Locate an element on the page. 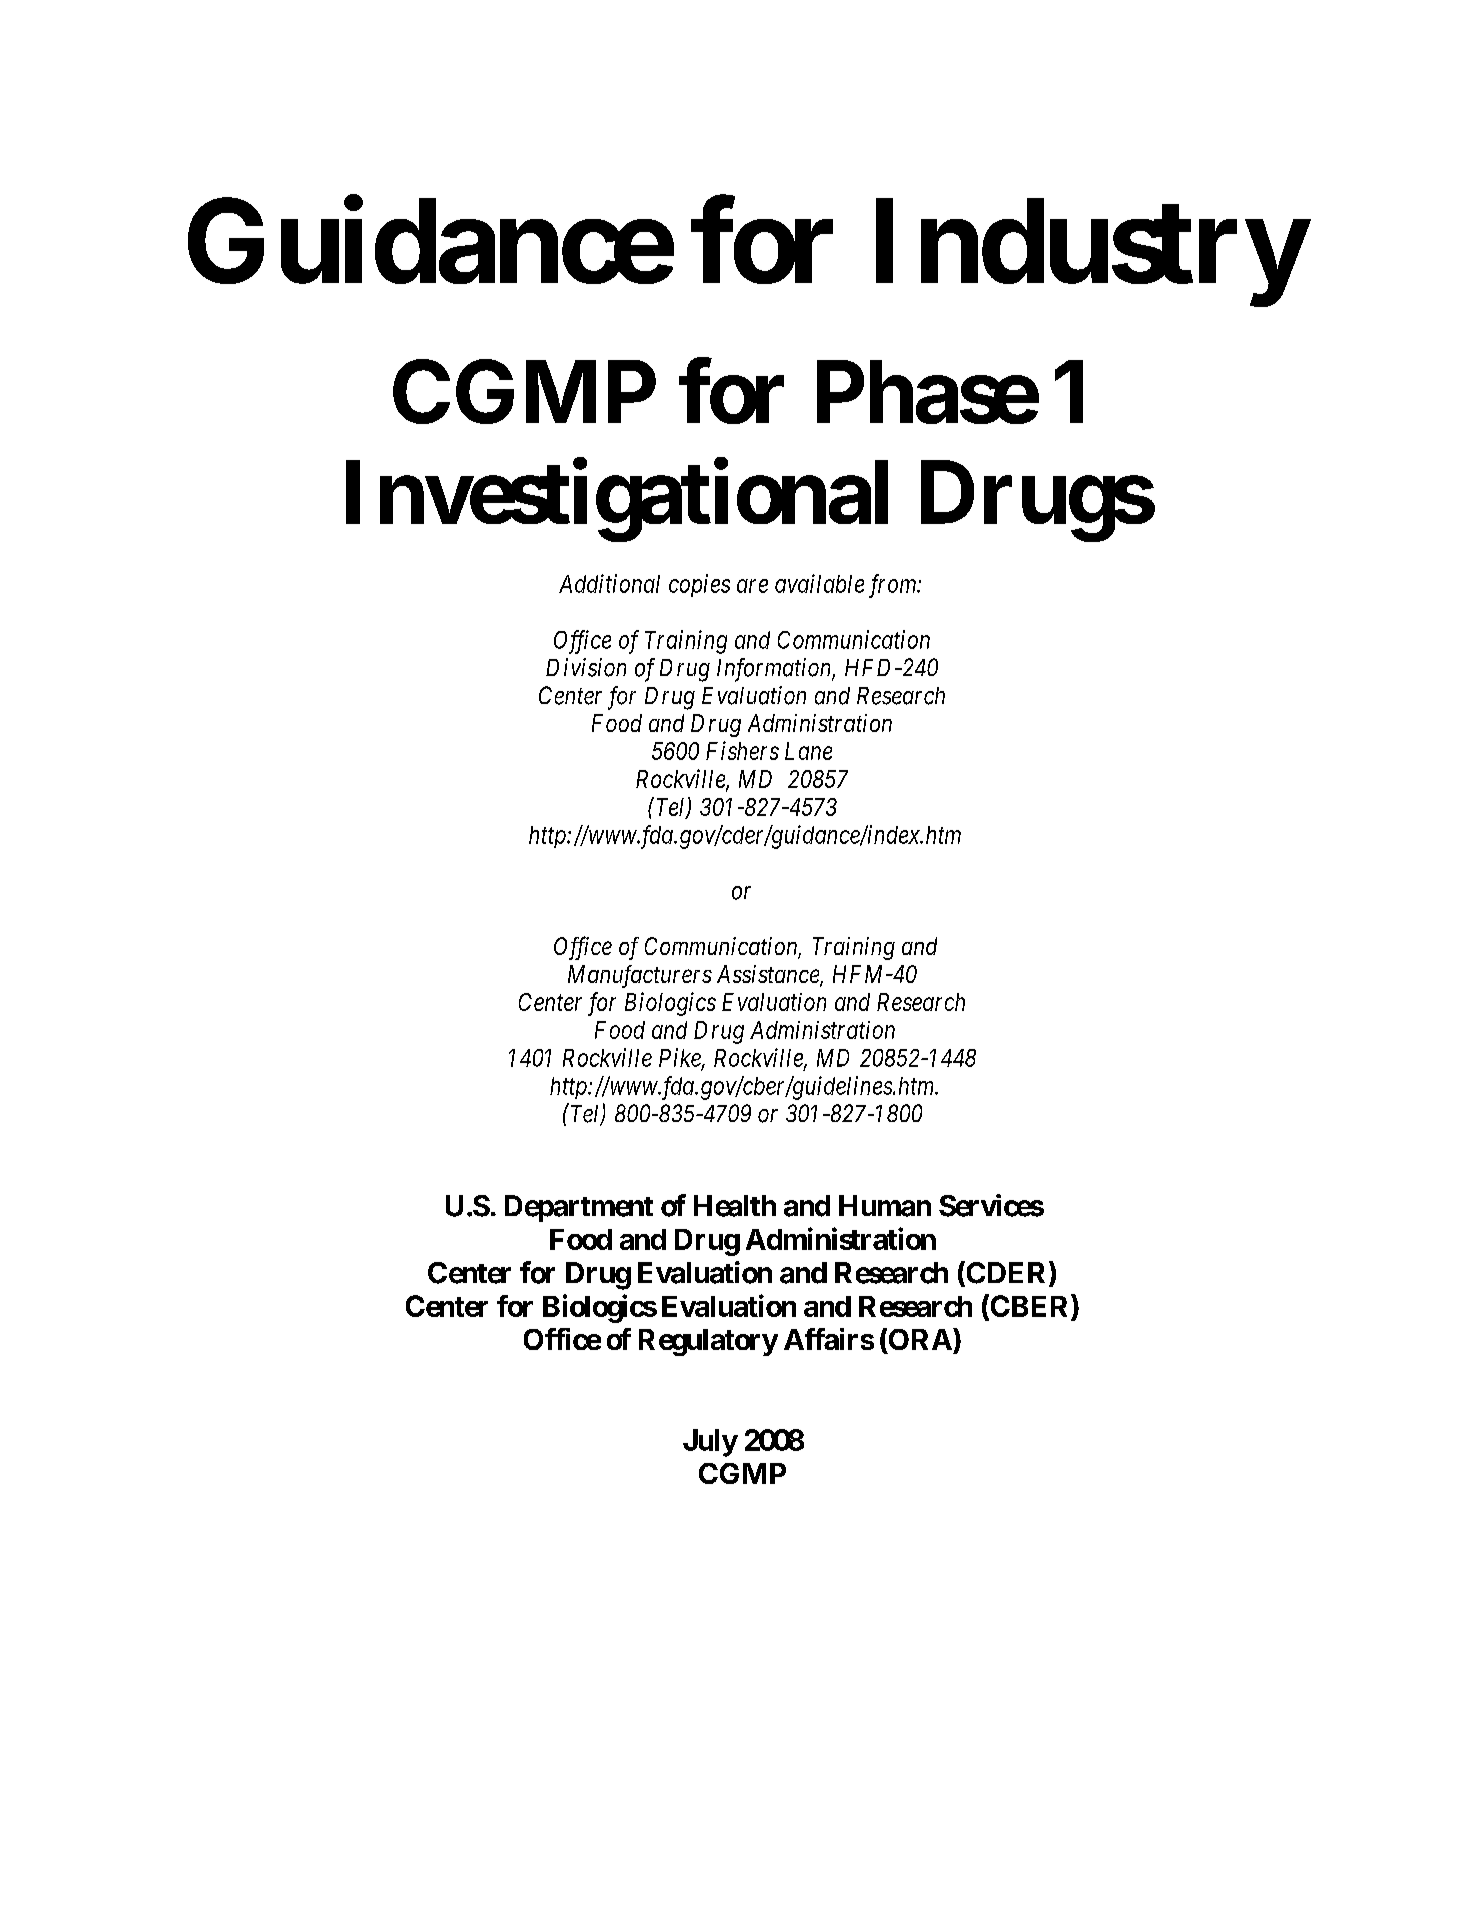 The width and height of the document is (1484, 1920). Investigational is located at coordinates (617, 501).
